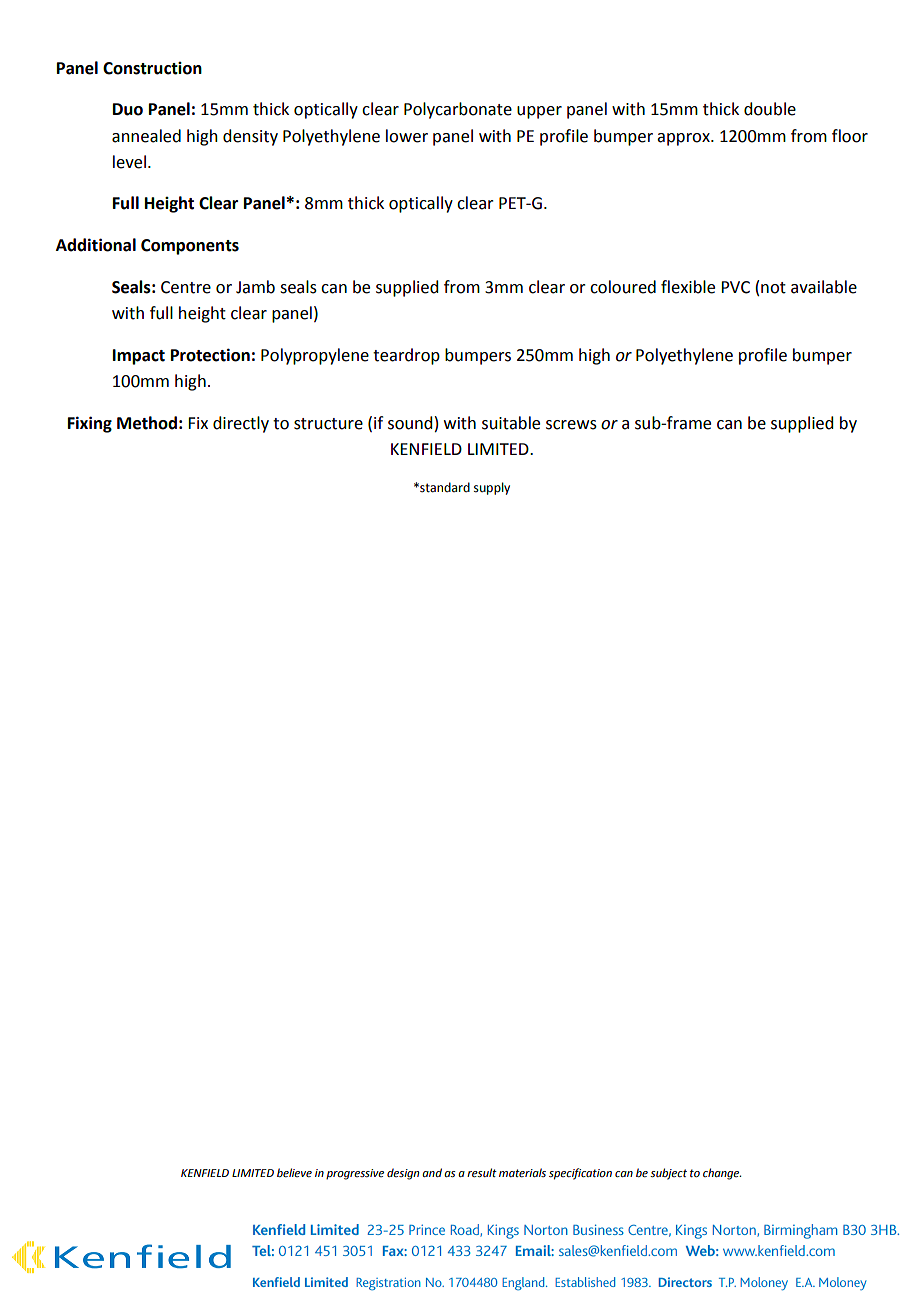  I want to click on result, so click(482, 1173).
